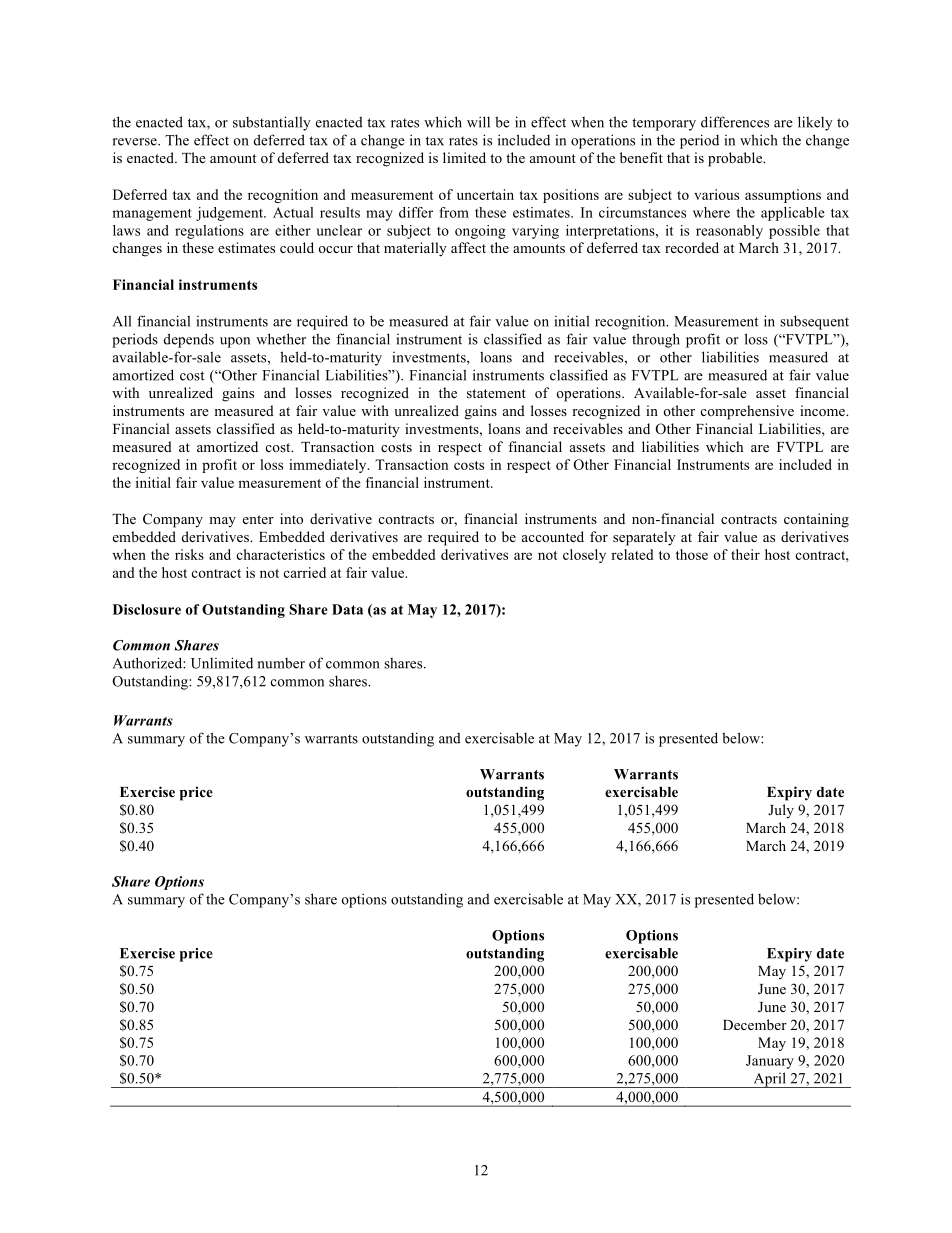  Describe the element at coordinates (755, 1024) in the screenshot. I see `December` at that location.
